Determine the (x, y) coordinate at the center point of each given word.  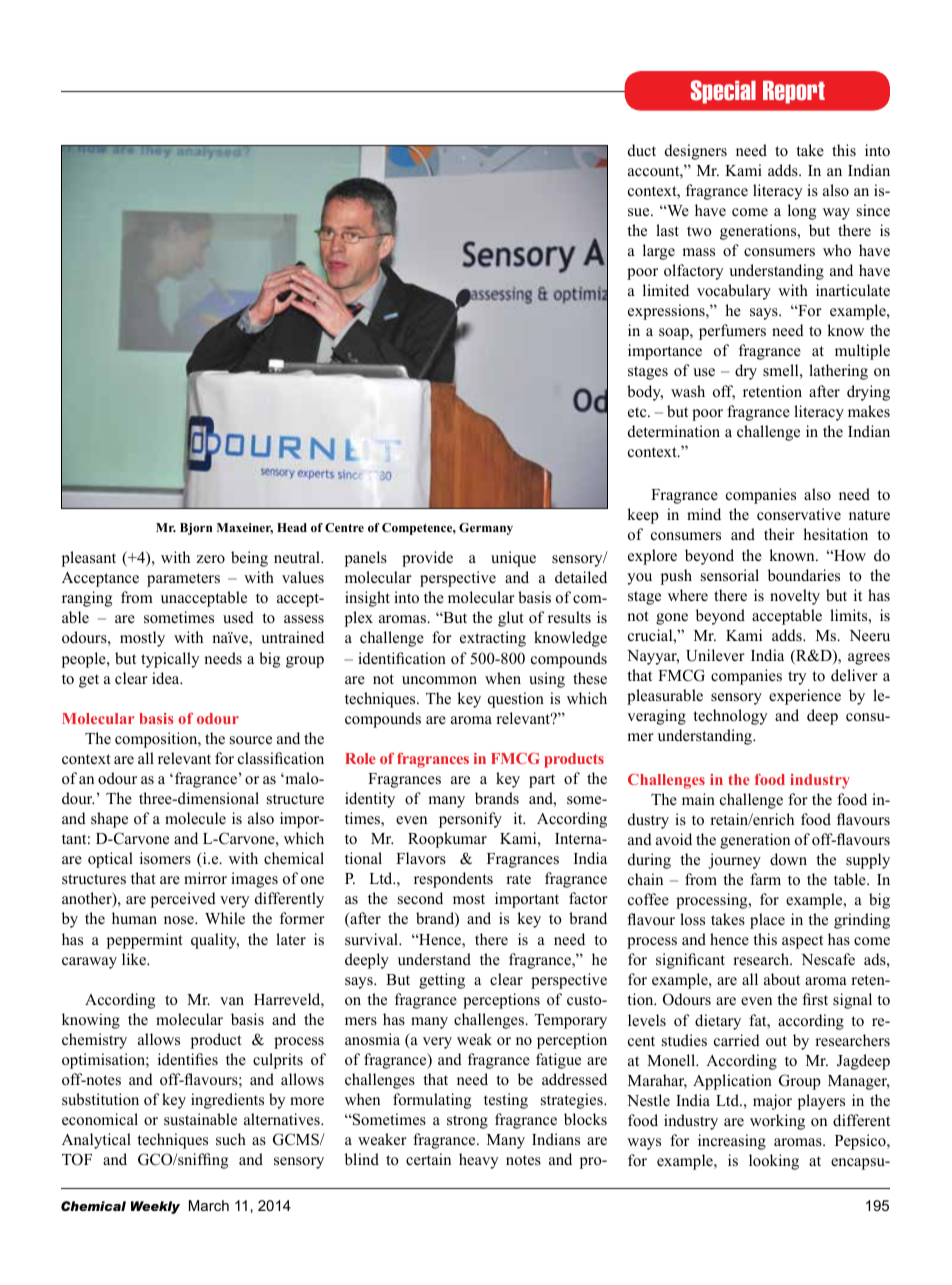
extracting (493, 639)
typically (170, 660)
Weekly (155, 1207)
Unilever (715, 655)
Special (723, 92)
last (667, 230)
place (767, 921)
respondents (453, 880)
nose (180, 920)
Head (292, 527)
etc (638, 412)
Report (794, 92)
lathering (838, 372)
